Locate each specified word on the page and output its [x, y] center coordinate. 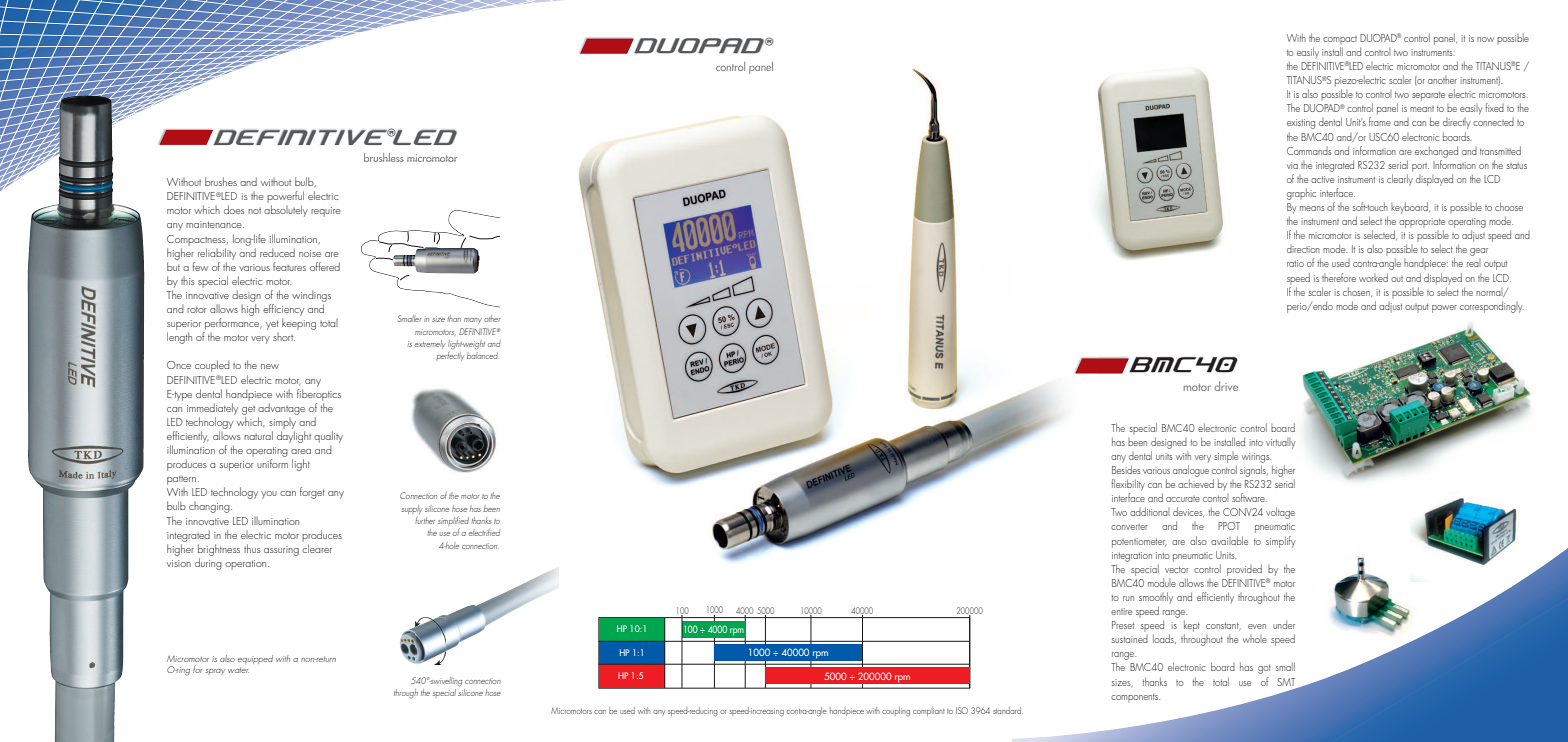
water [238, 670]
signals [1254, 471]
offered [325, 266]
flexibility [1128, 485]
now [1485, 39]
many [473, 321]
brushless [384, 157]
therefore [1339, 277]
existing [1301, 124]
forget [312, 493]
